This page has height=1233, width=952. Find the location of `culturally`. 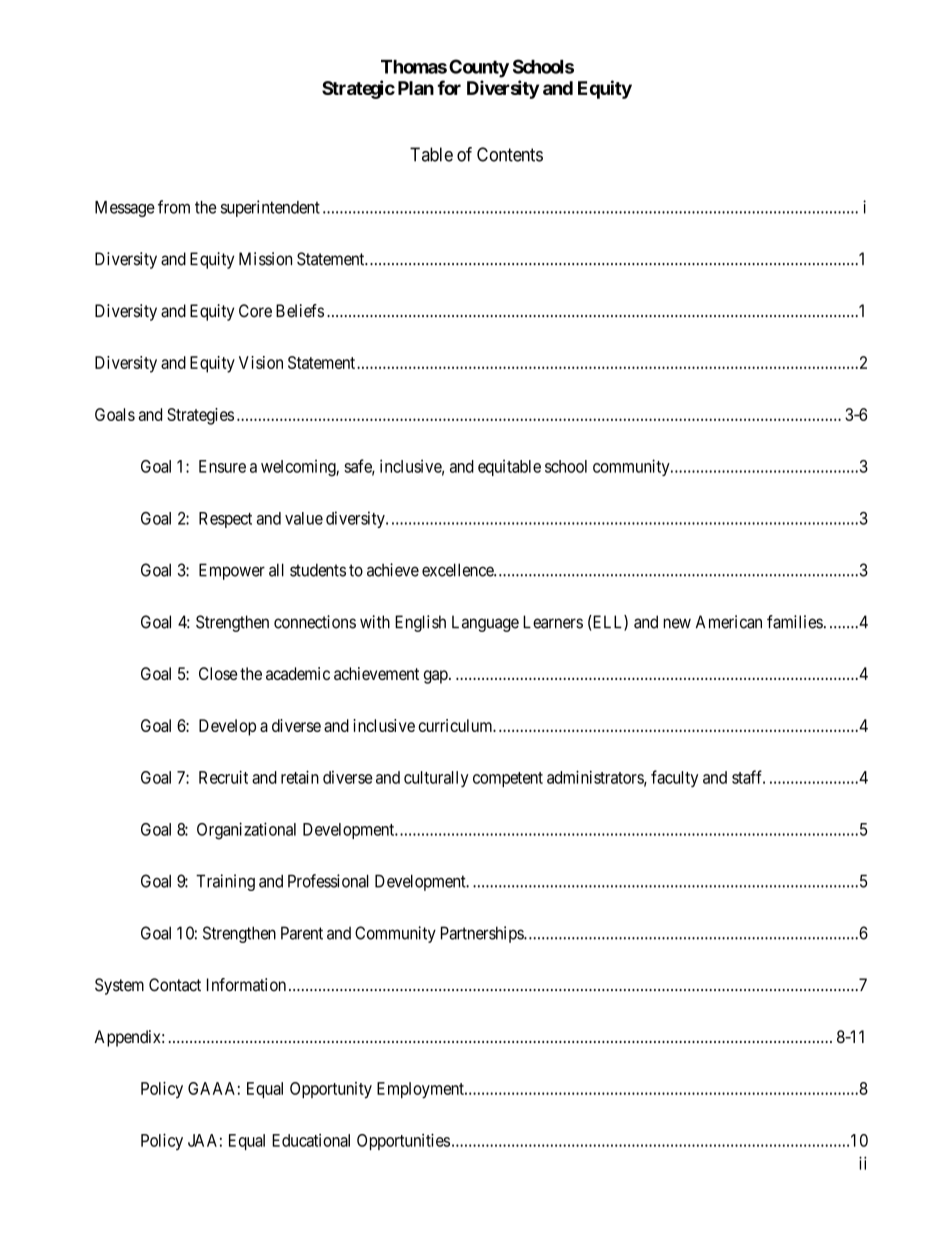

culturally is located at coordinates (436, 779).
